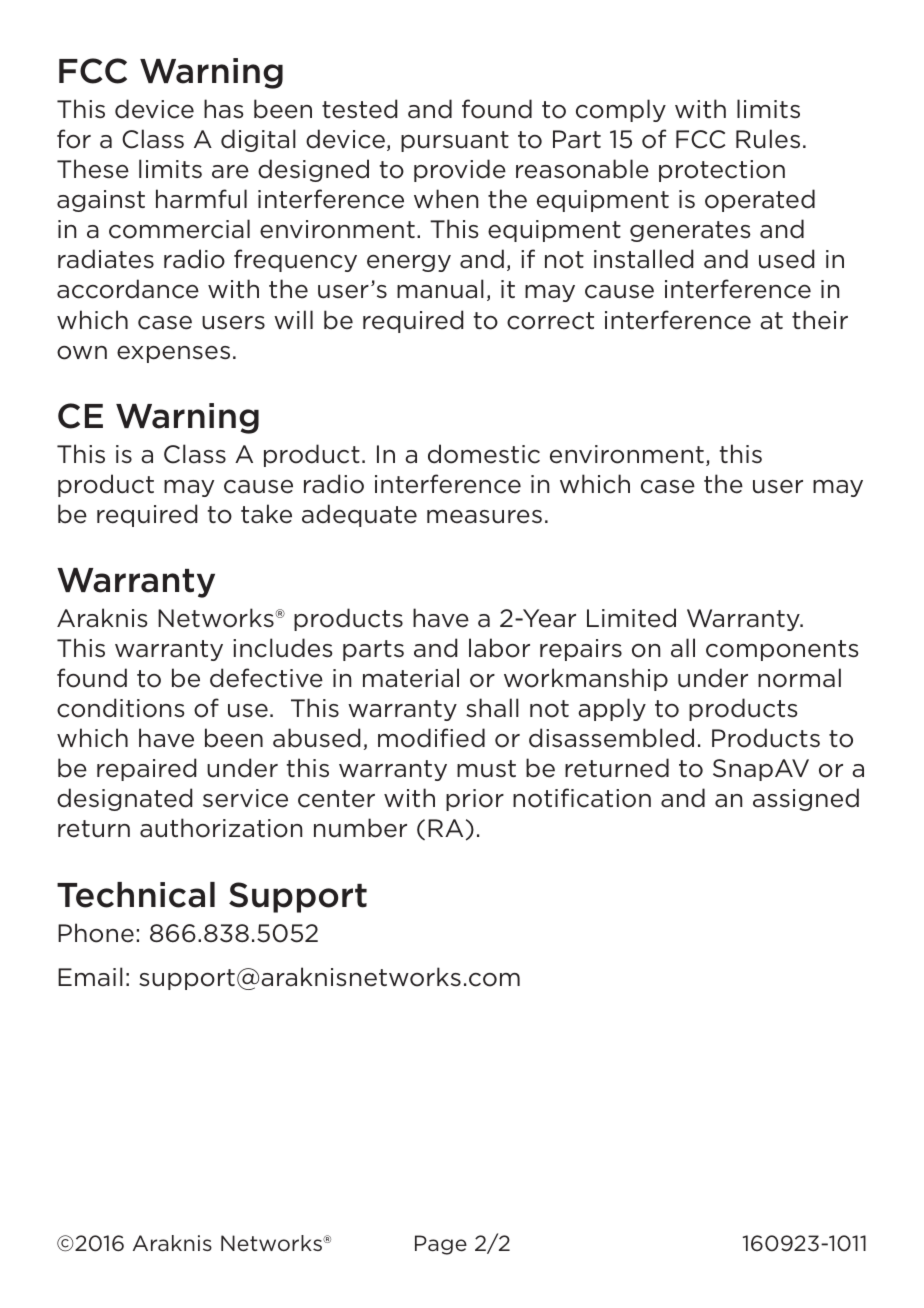 The height and width of the image is (1308, 924). I want to click on Email, so click(90, 977).
